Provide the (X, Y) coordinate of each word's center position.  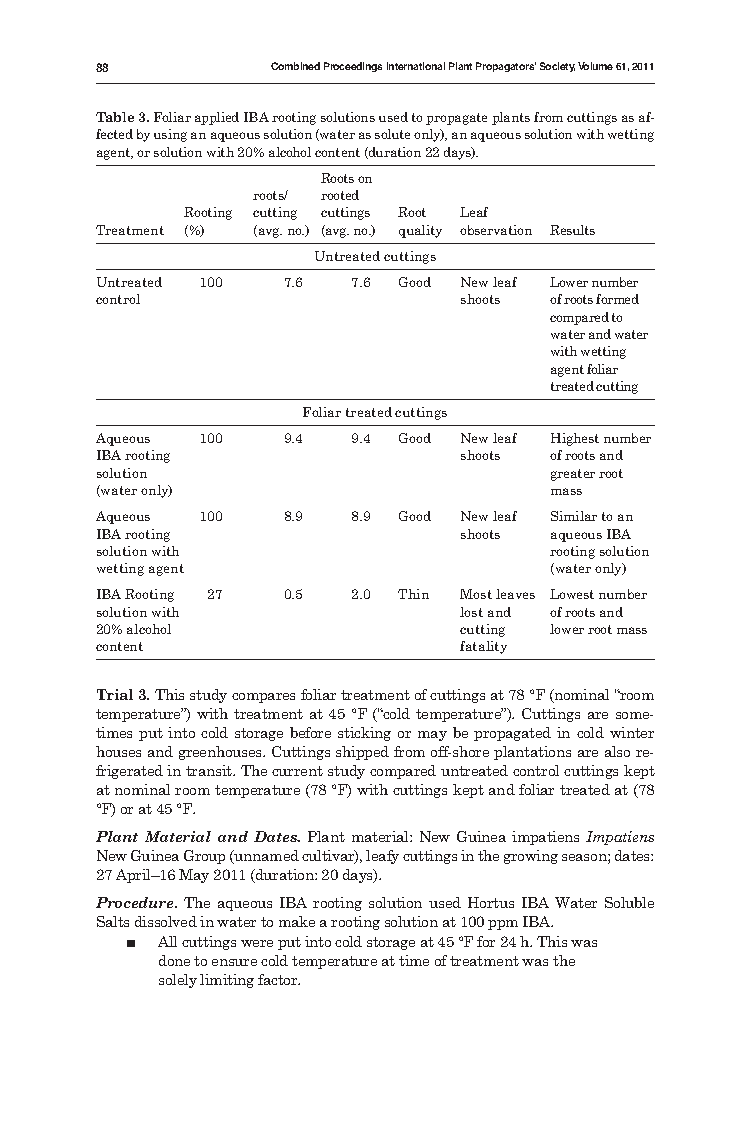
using (170, 135)
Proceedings (353, 67)
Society (557, 67)
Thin (413, 594)
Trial (115, 694)
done (174, 960)
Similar (574, 516)
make (297, 921)
